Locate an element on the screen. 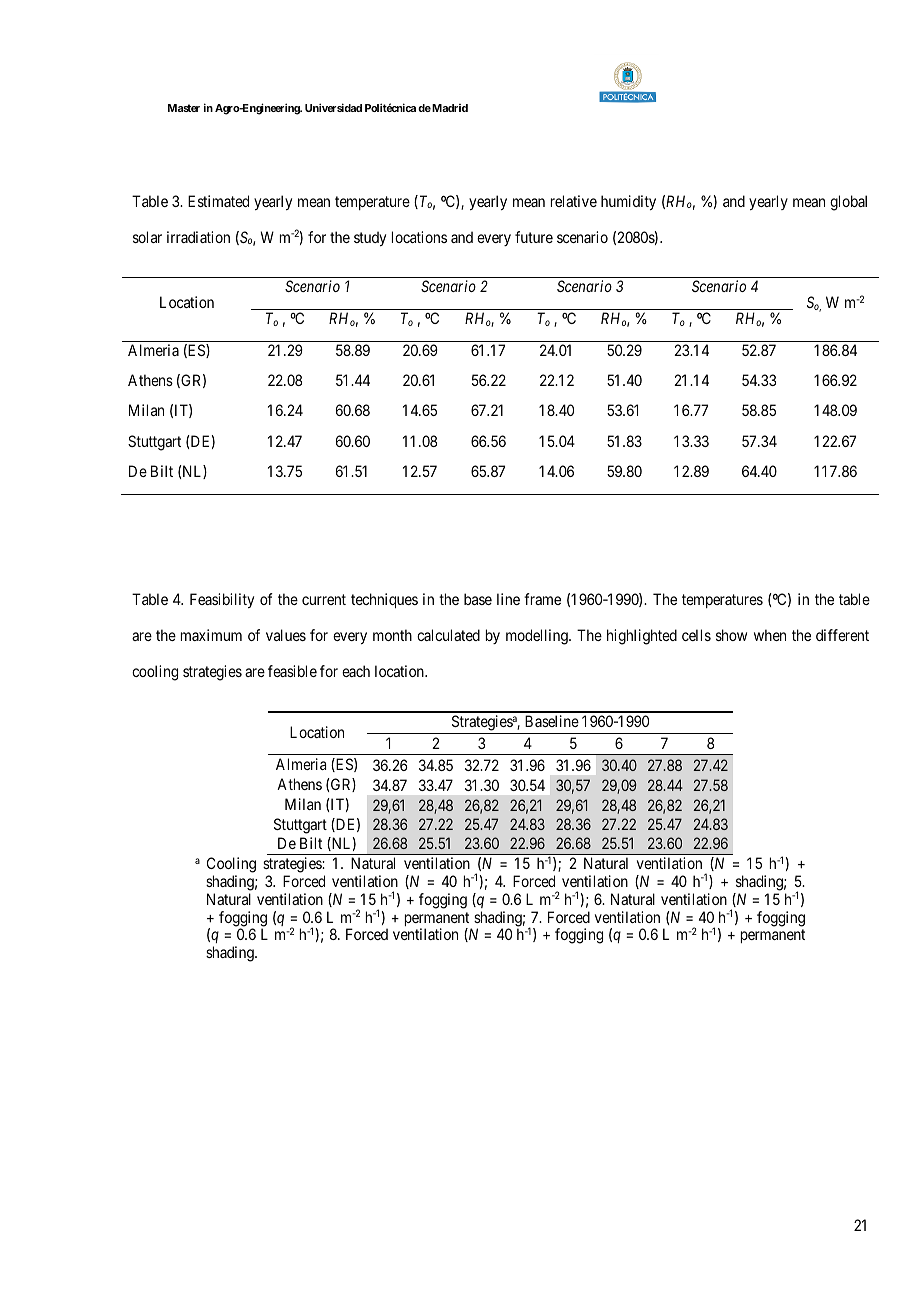 Image resolution: width=924 pixels, height=1308 pixels. global is located at coordinates (848, 203).
